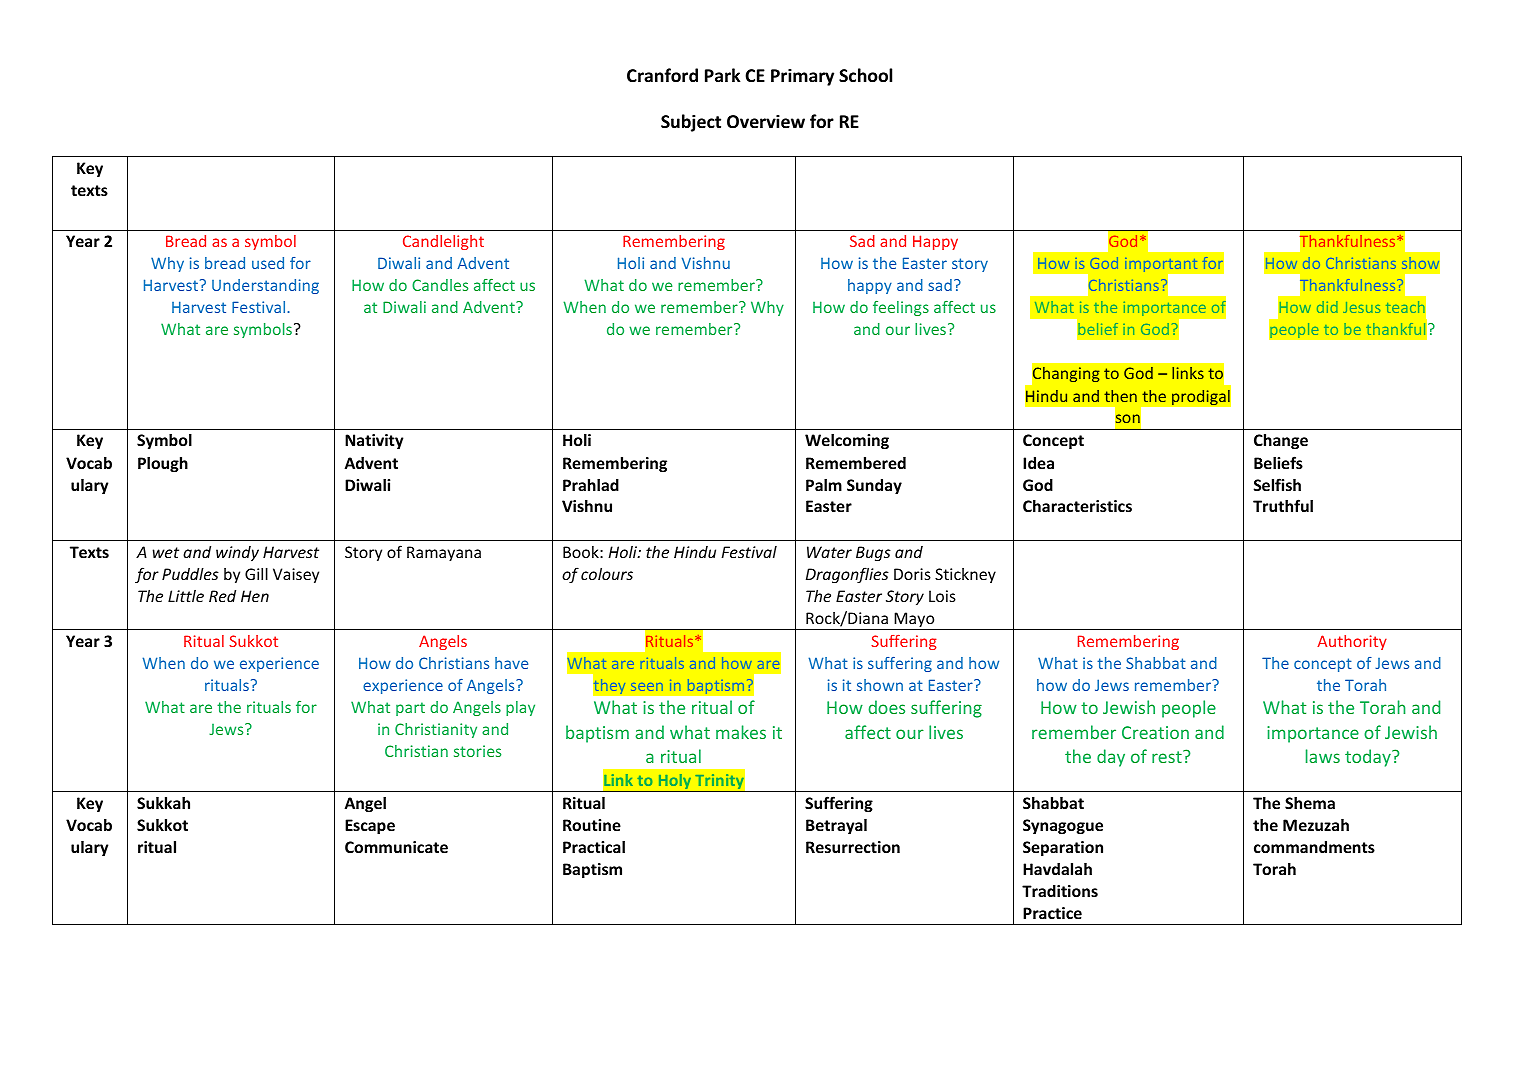 This image has height=1075, width=1520. Describe the element at coordinates (265, 286) in the image. I see `Understanding` at that location.
